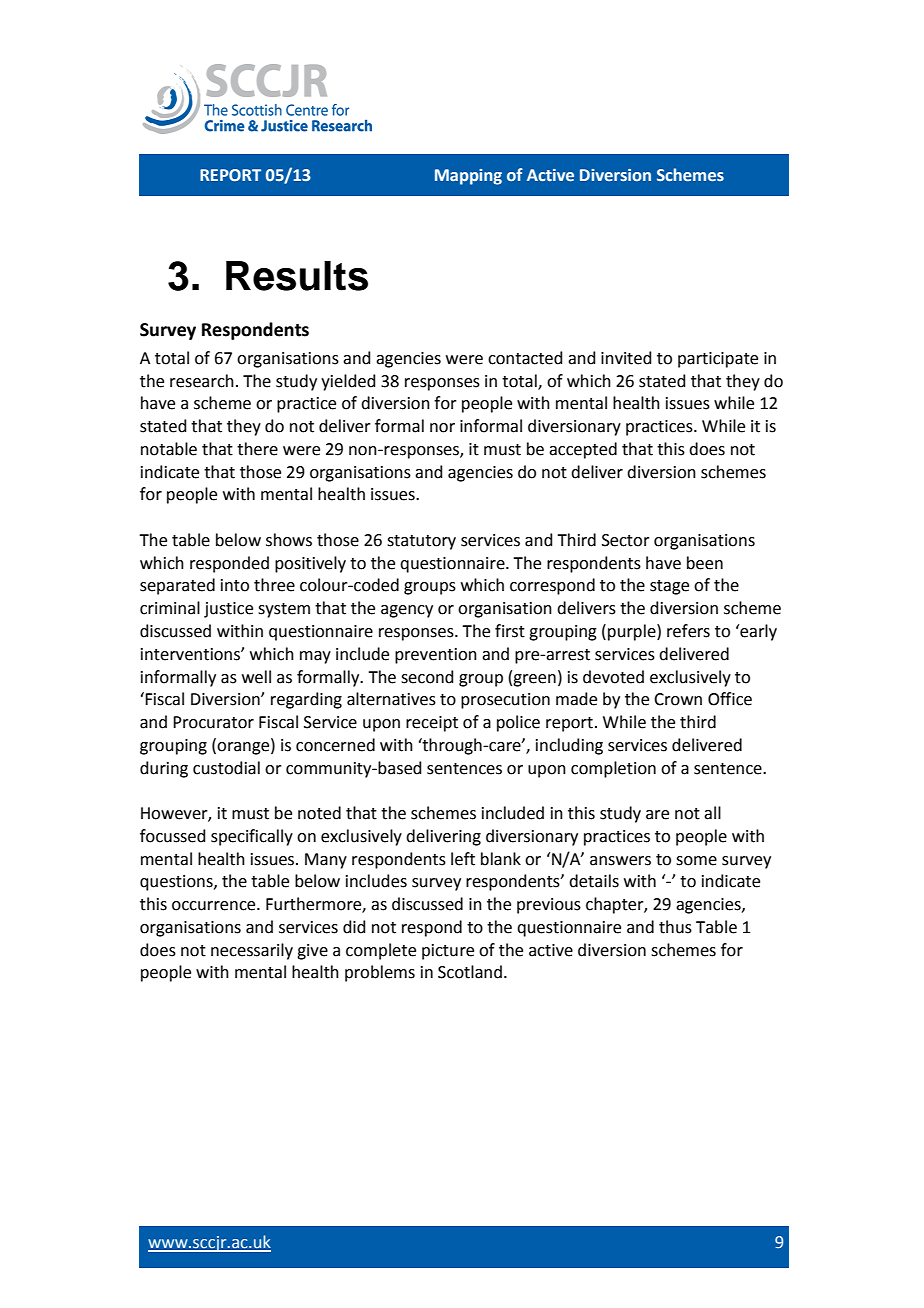  Describe the element at coordinates (718, 360) in the document. I see `participate` at that location.
